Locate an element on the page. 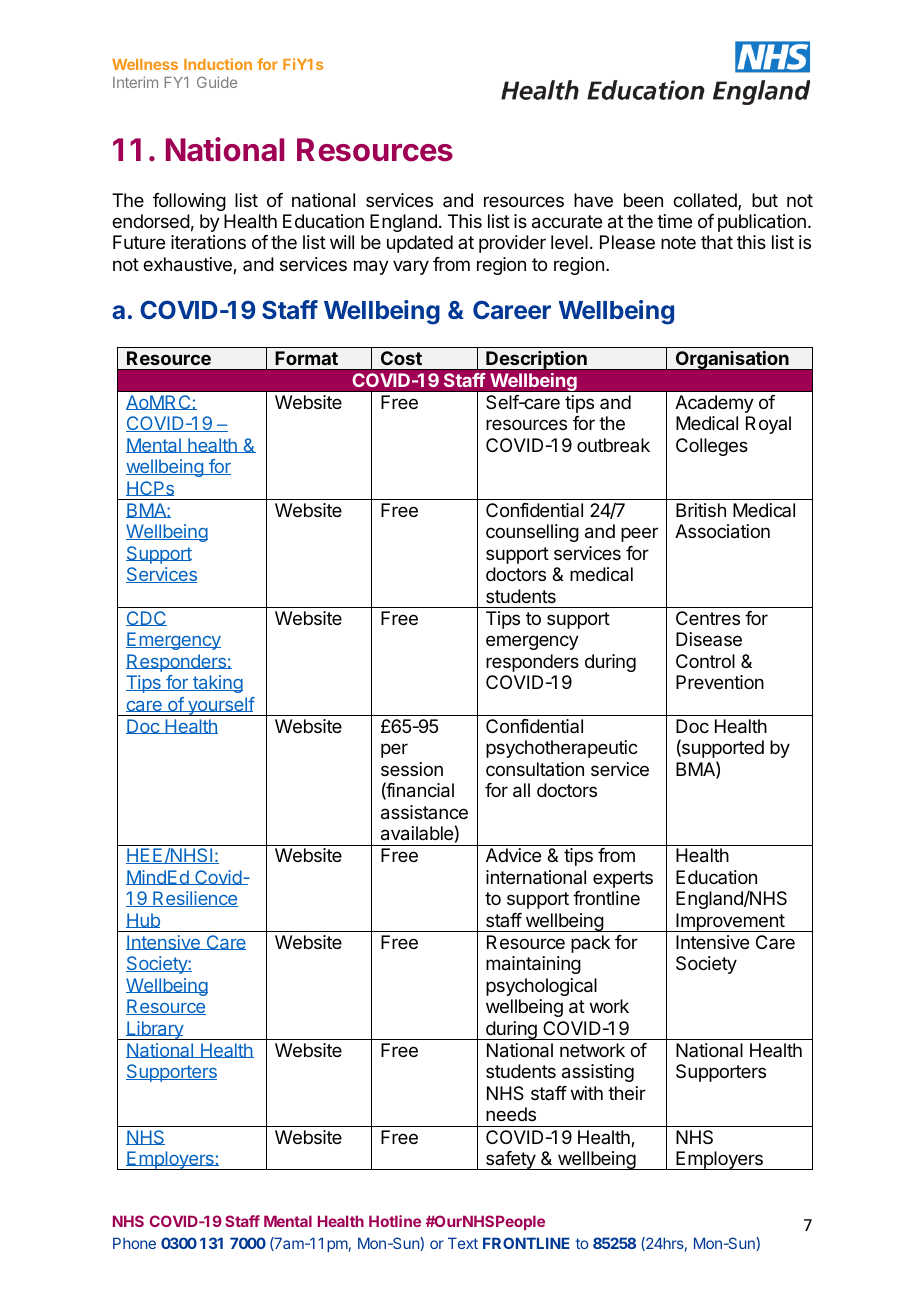 The height and width of the document is (1308, 924). assistance is located at coordinates (424, 812).
